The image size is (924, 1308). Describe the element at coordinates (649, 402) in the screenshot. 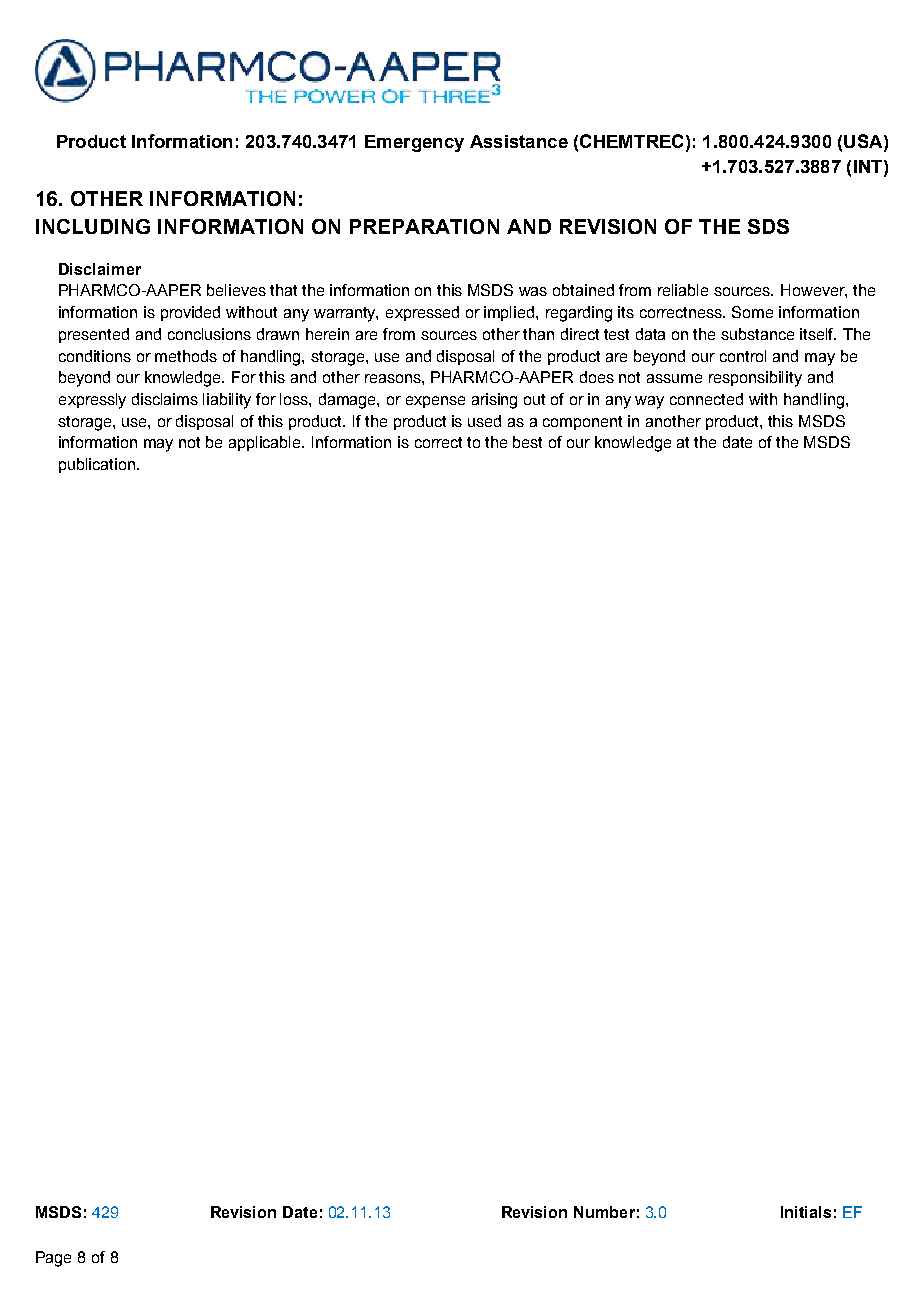

I see `way` at that location.
